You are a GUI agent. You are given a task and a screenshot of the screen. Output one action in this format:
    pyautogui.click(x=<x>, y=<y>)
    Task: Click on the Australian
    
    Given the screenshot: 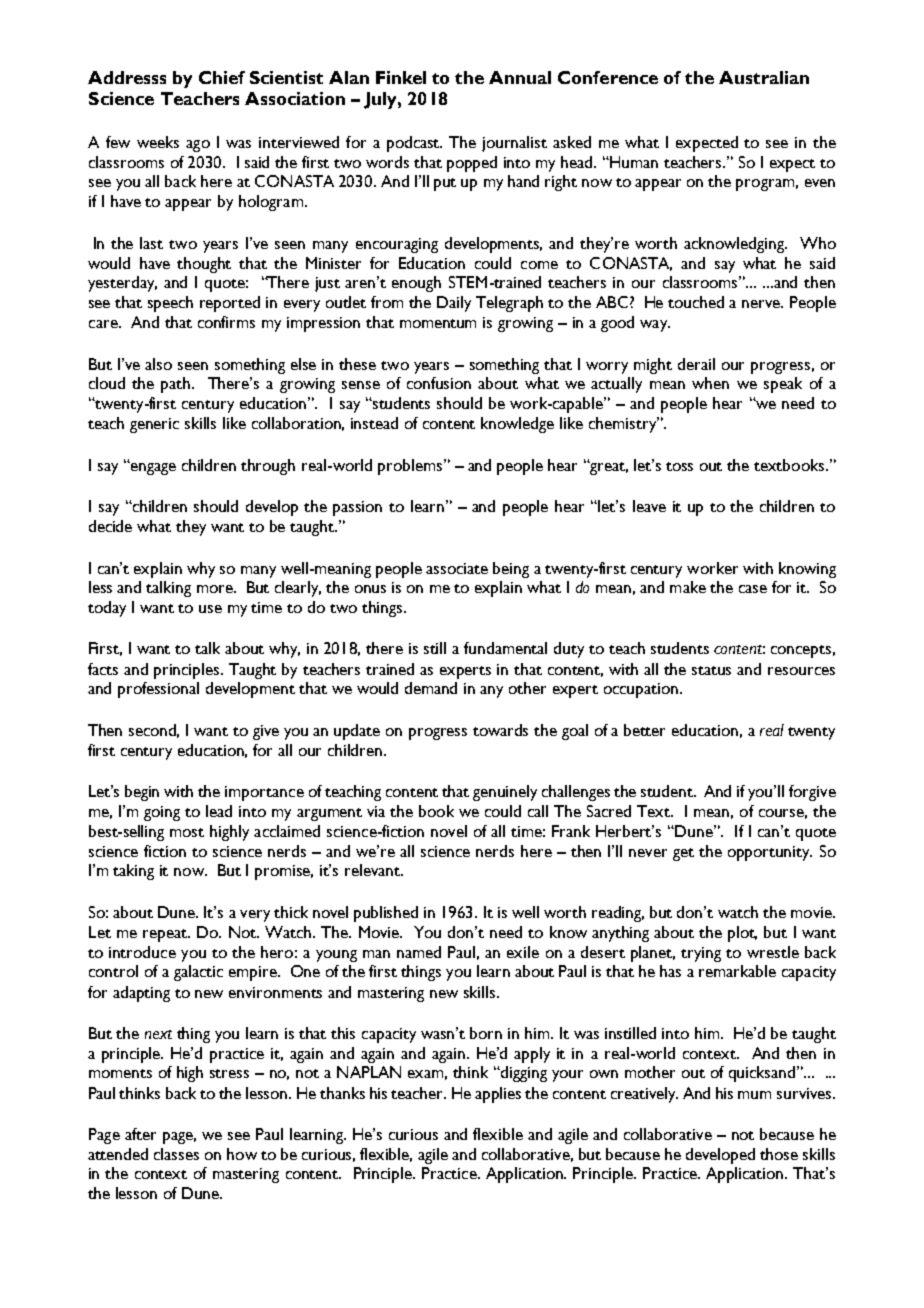 What is the action you would take?
    pyautogui.click(x=764, y=77)
